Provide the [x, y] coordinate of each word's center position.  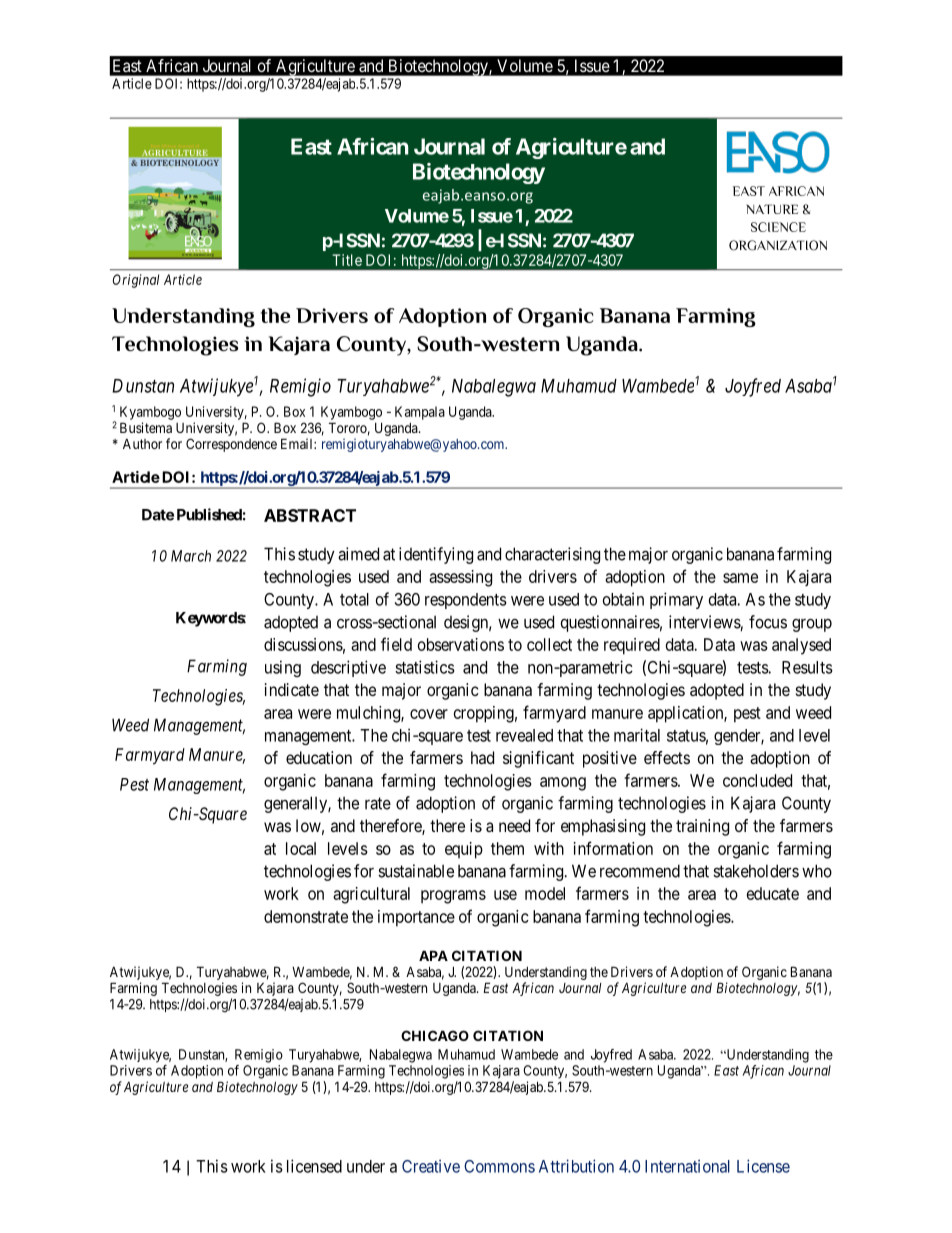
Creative [431, 1166]
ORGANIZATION [778, 245]
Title [347, 260]
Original [136, 281]
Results [807, 667]
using [283, 668]
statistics [425, 667]
